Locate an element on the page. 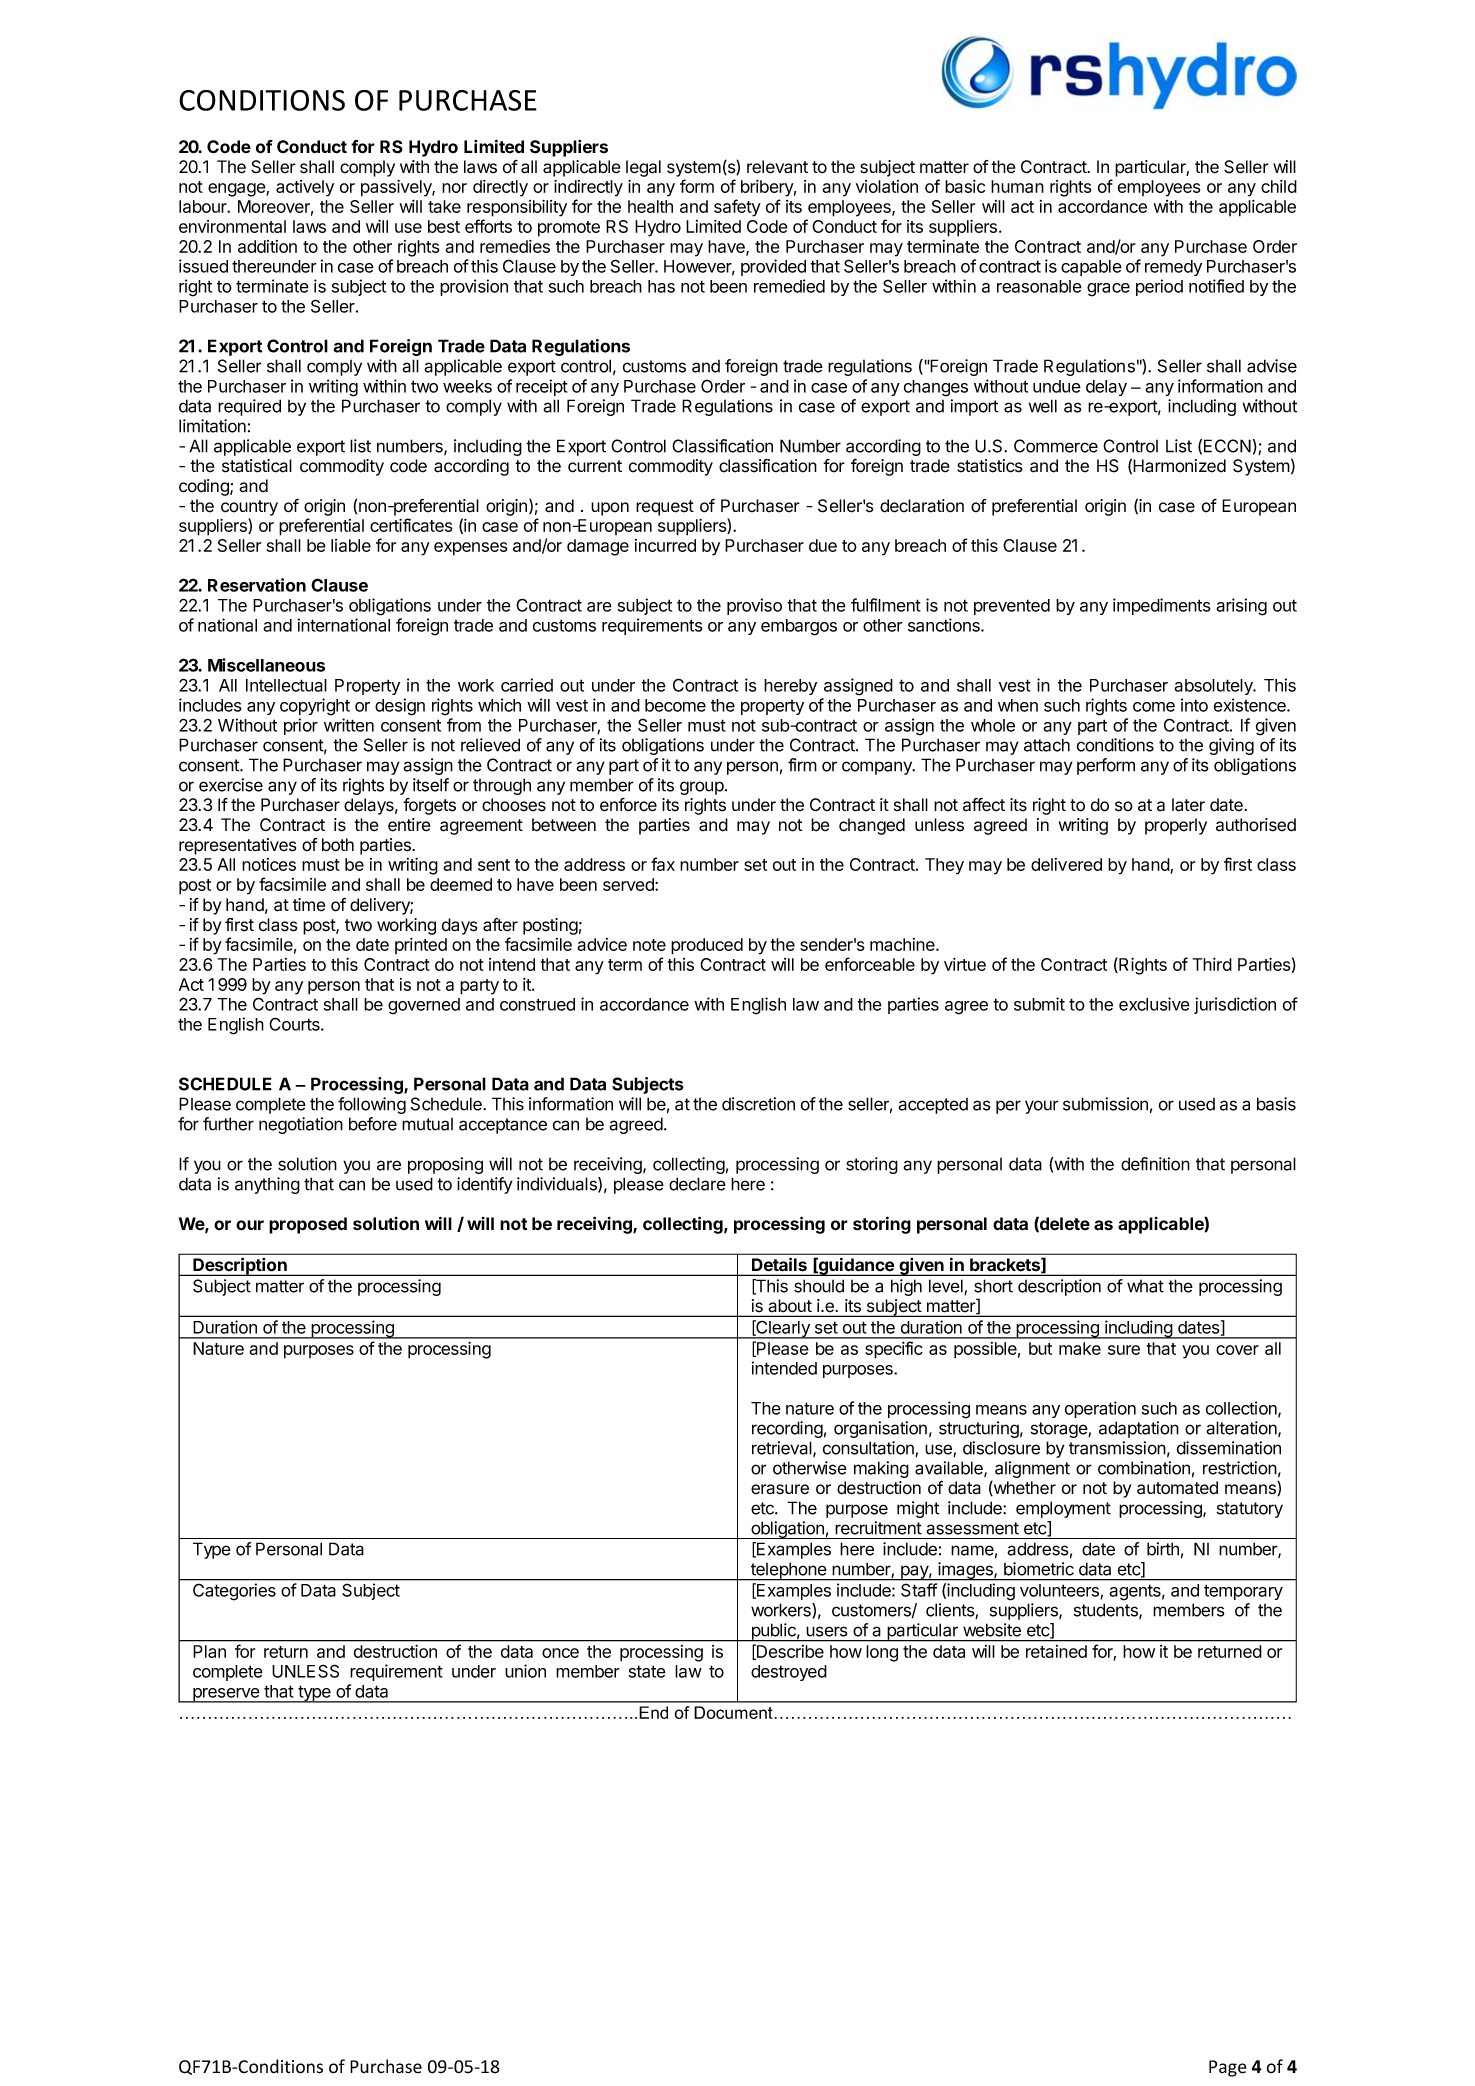  recording is located at coordinates (787, 1429).
